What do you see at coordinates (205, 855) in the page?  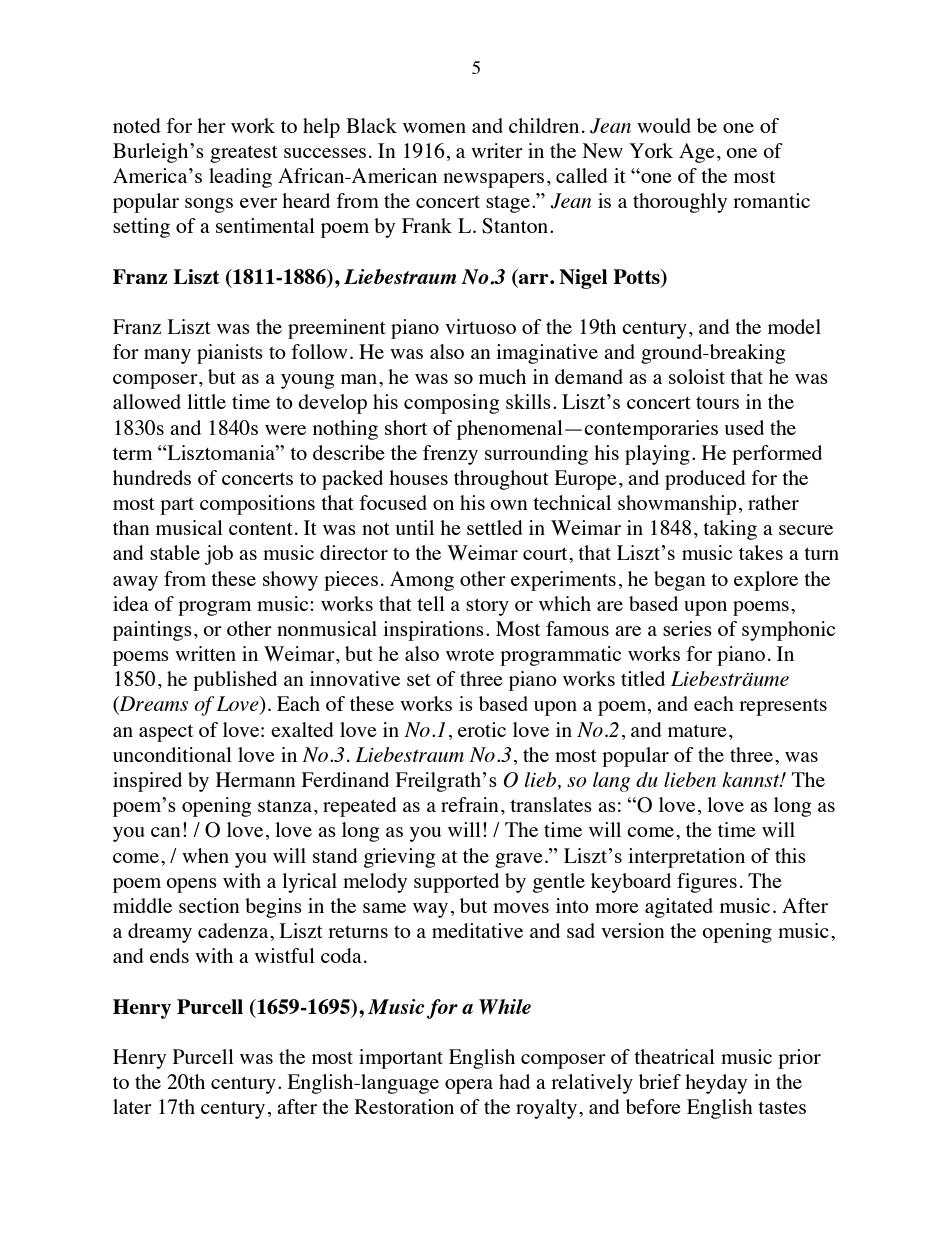 I see `when` at bounding box center [205, 855].
